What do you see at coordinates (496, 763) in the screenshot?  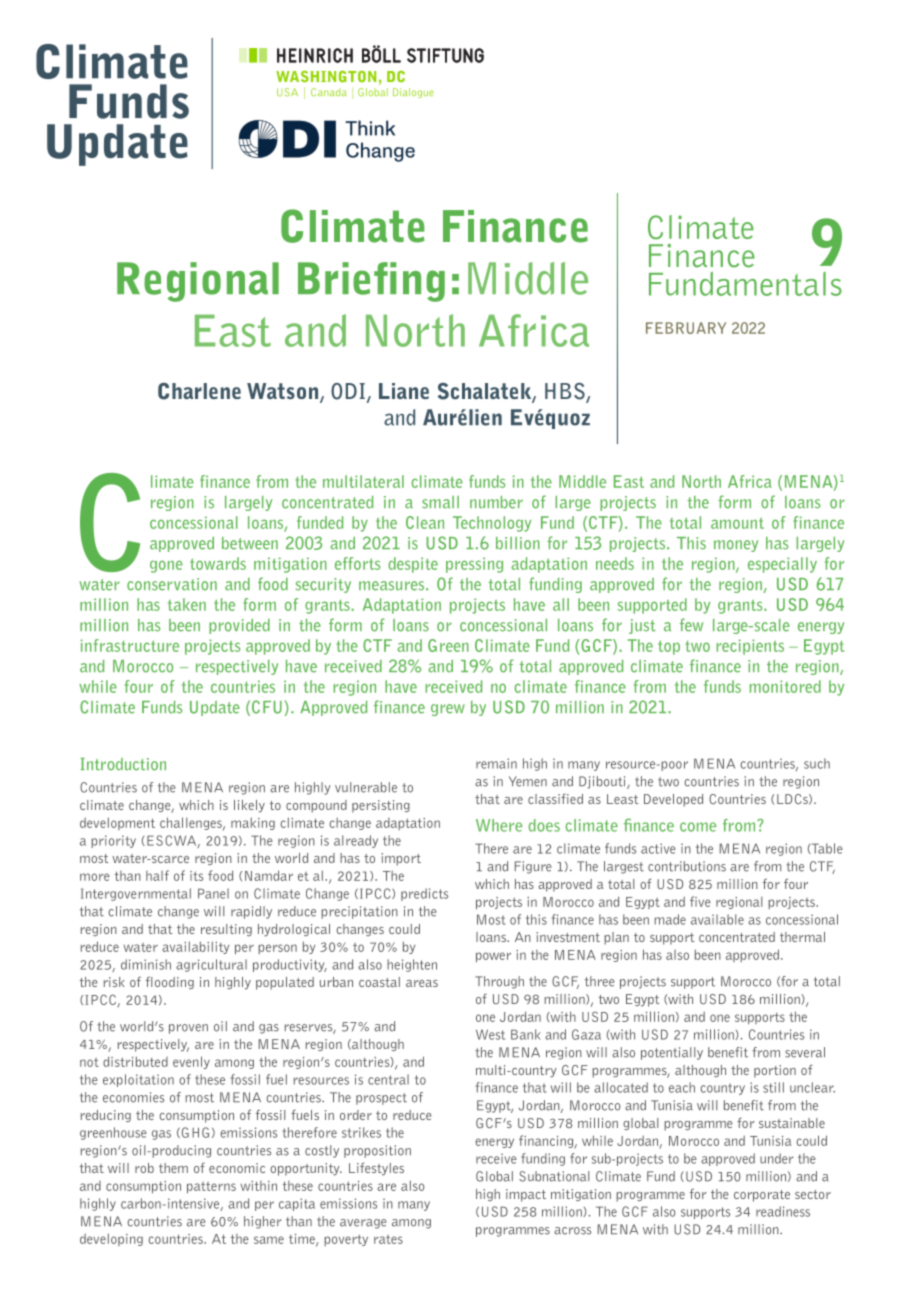 I see `remain` at bounding box center [496, 763].
